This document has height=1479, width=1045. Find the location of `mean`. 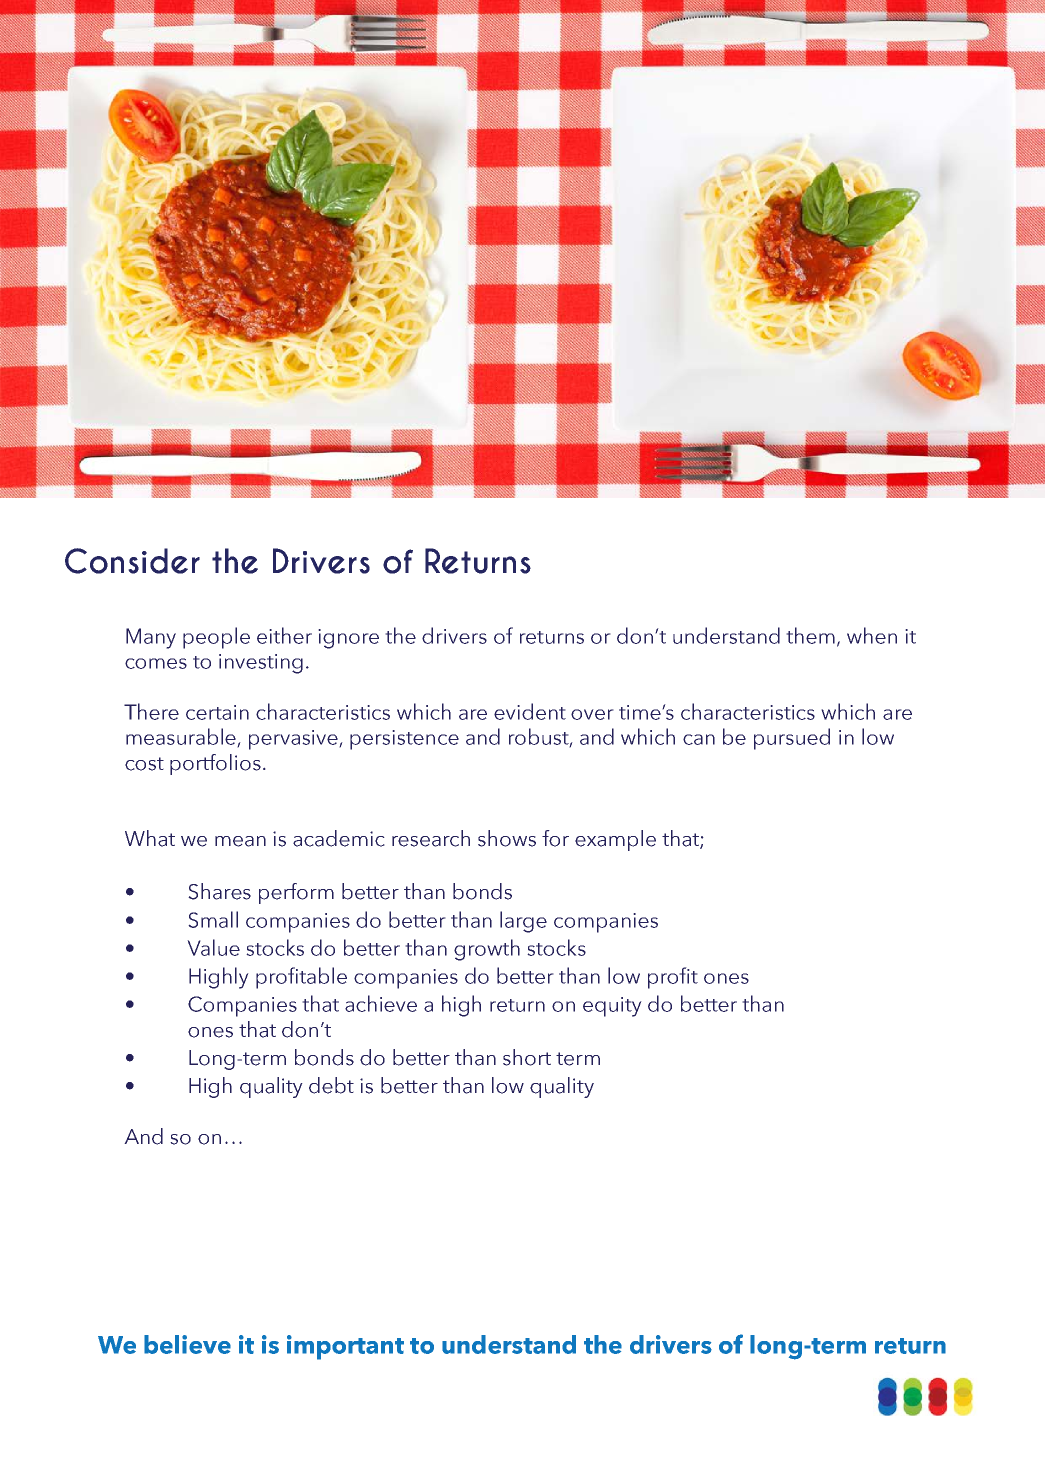

mean is located at coordinates (240, 841).
